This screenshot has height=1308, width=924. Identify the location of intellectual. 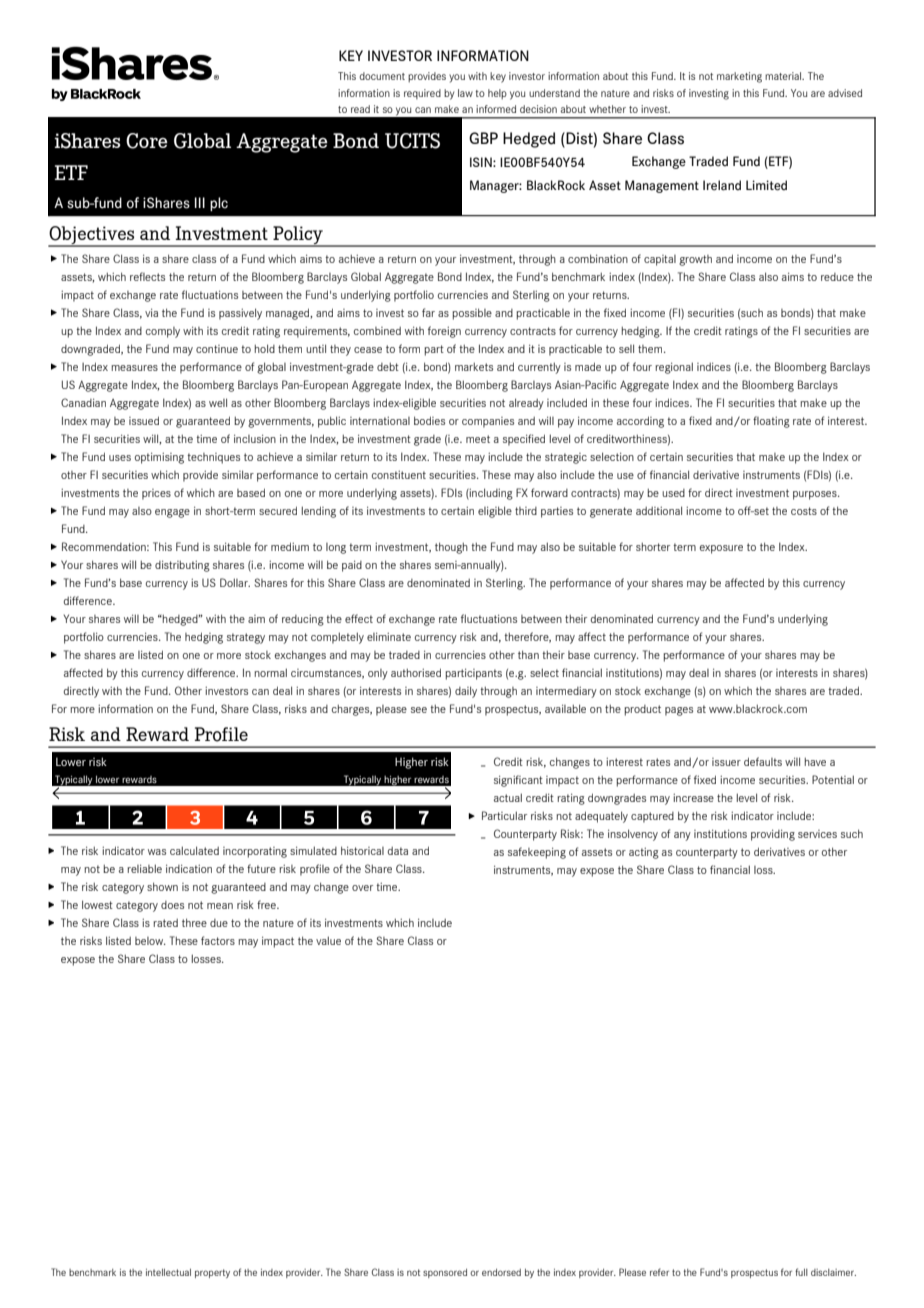
(168, 1272).
